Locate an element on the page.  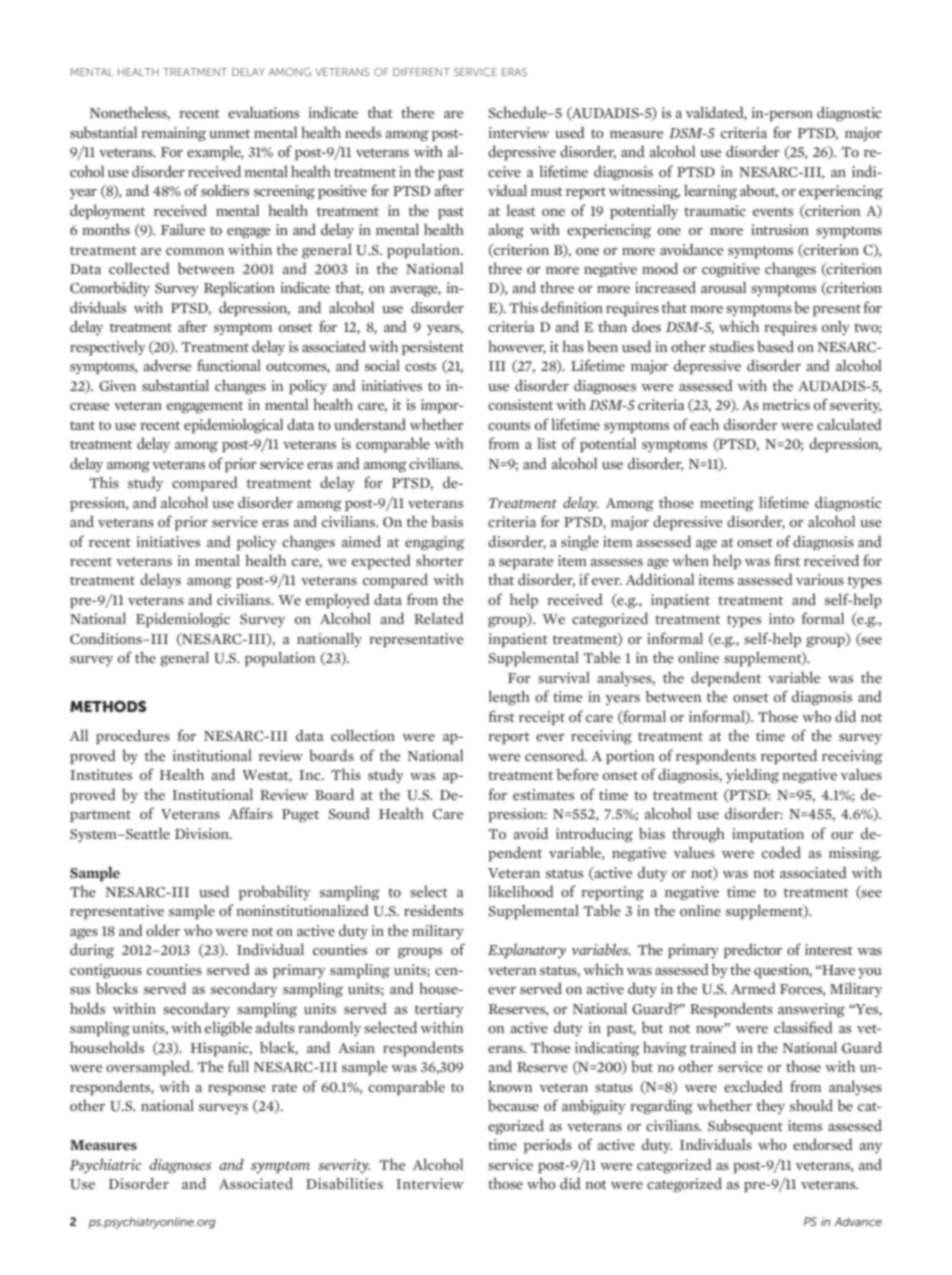
there is located at coordinates (418, 112).
